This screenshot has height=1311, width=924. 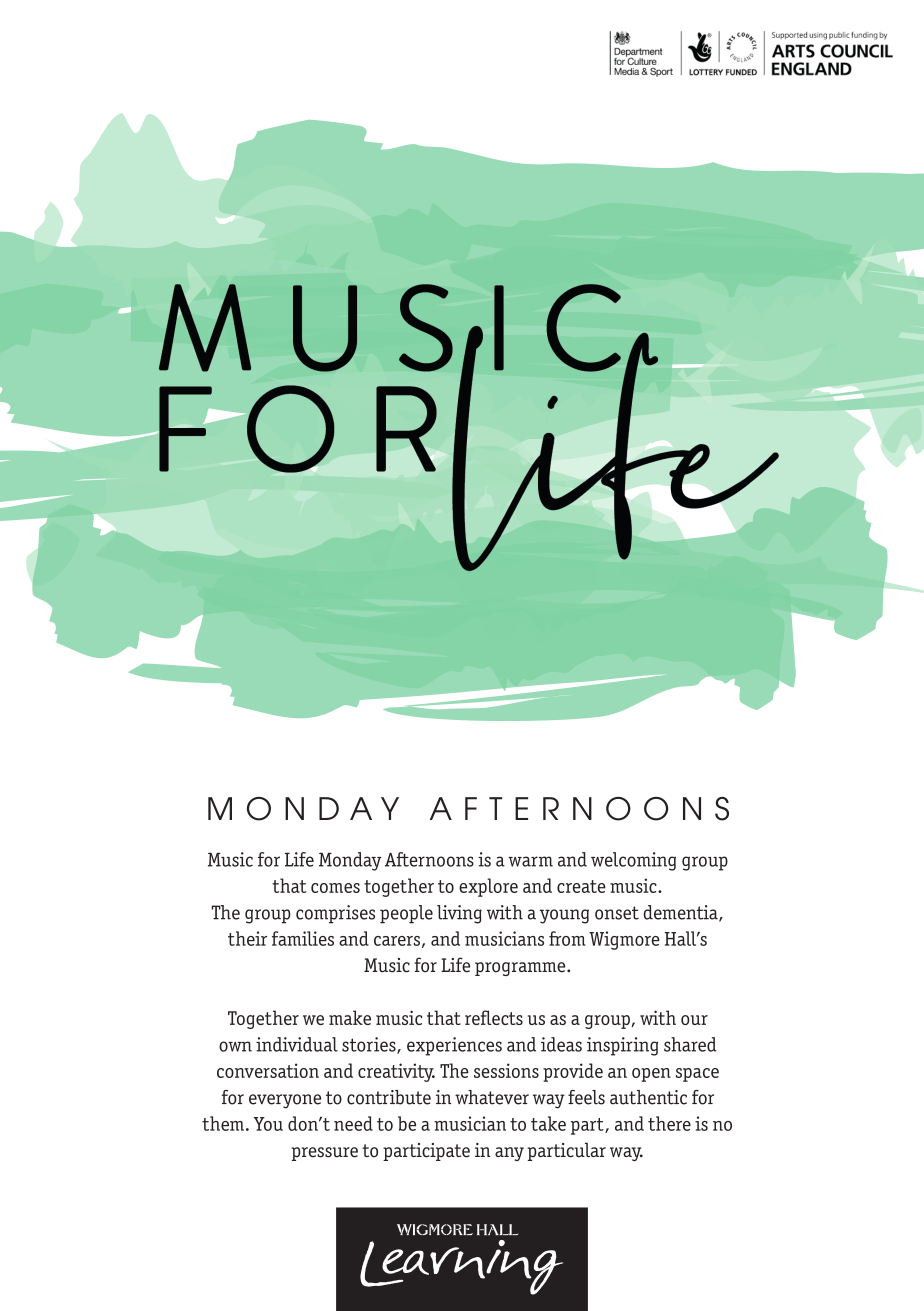 What do you see at coordinates (651, 1075) in the screenshot?
I see `open` at bounding box center [651, 1075].
